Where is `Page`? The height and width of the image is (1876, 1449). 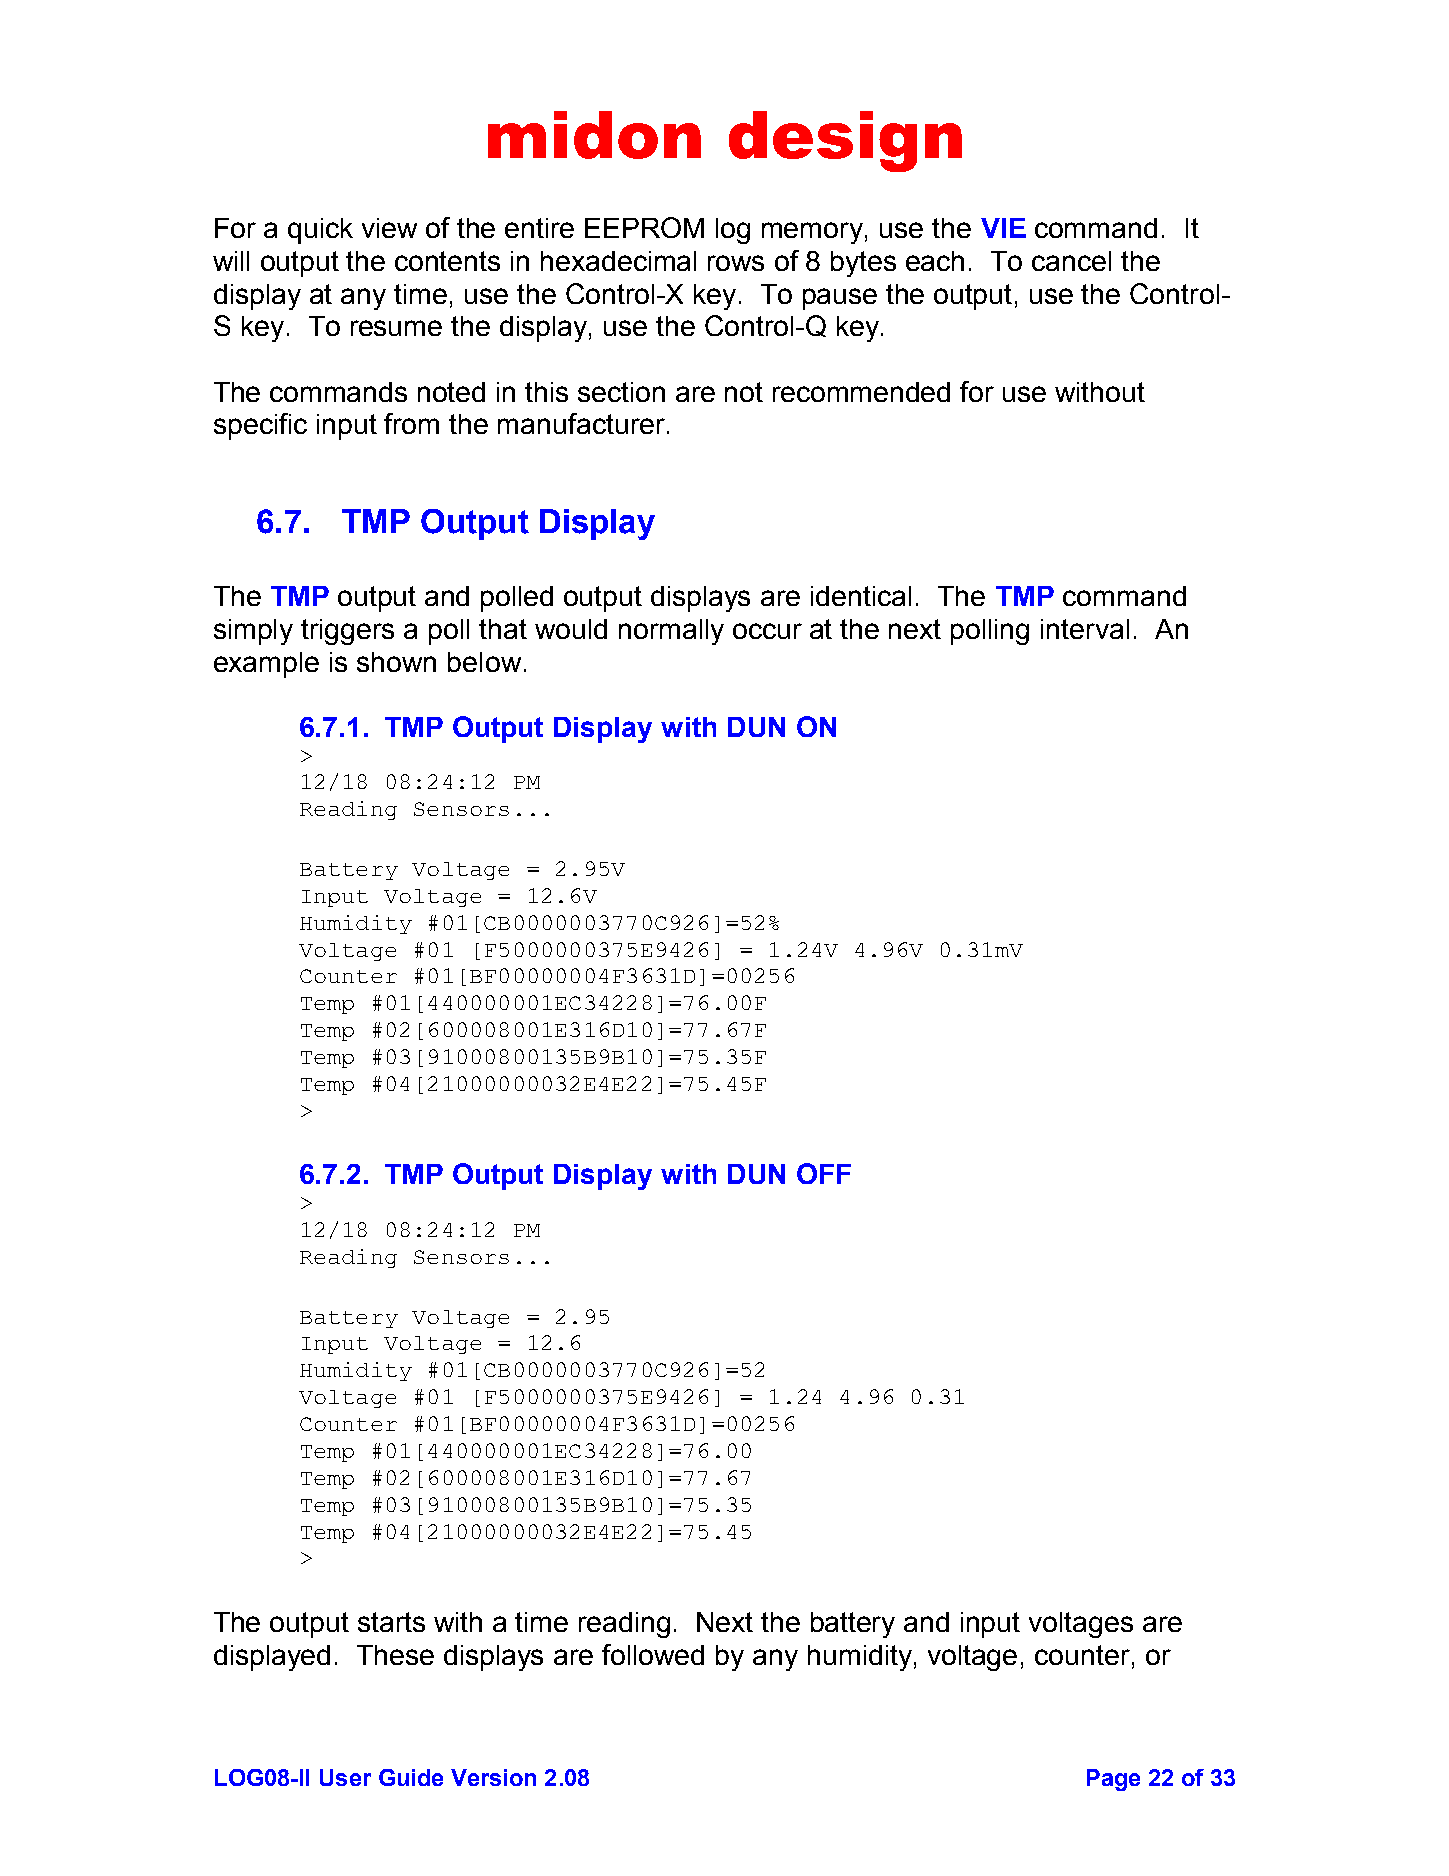
Page is located at coordinates (1113, 1780).
